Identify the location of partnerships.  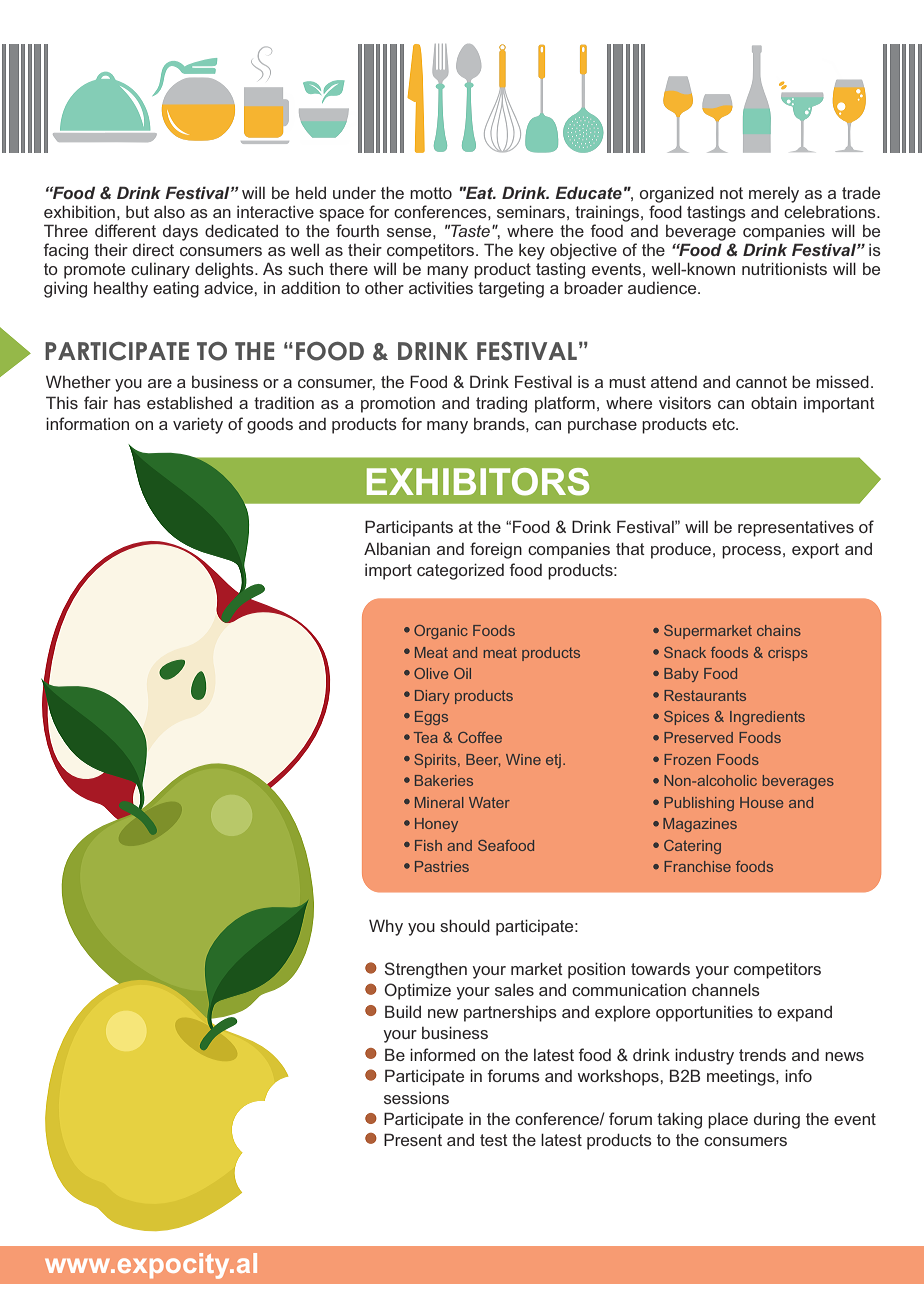
(510, 1013).
